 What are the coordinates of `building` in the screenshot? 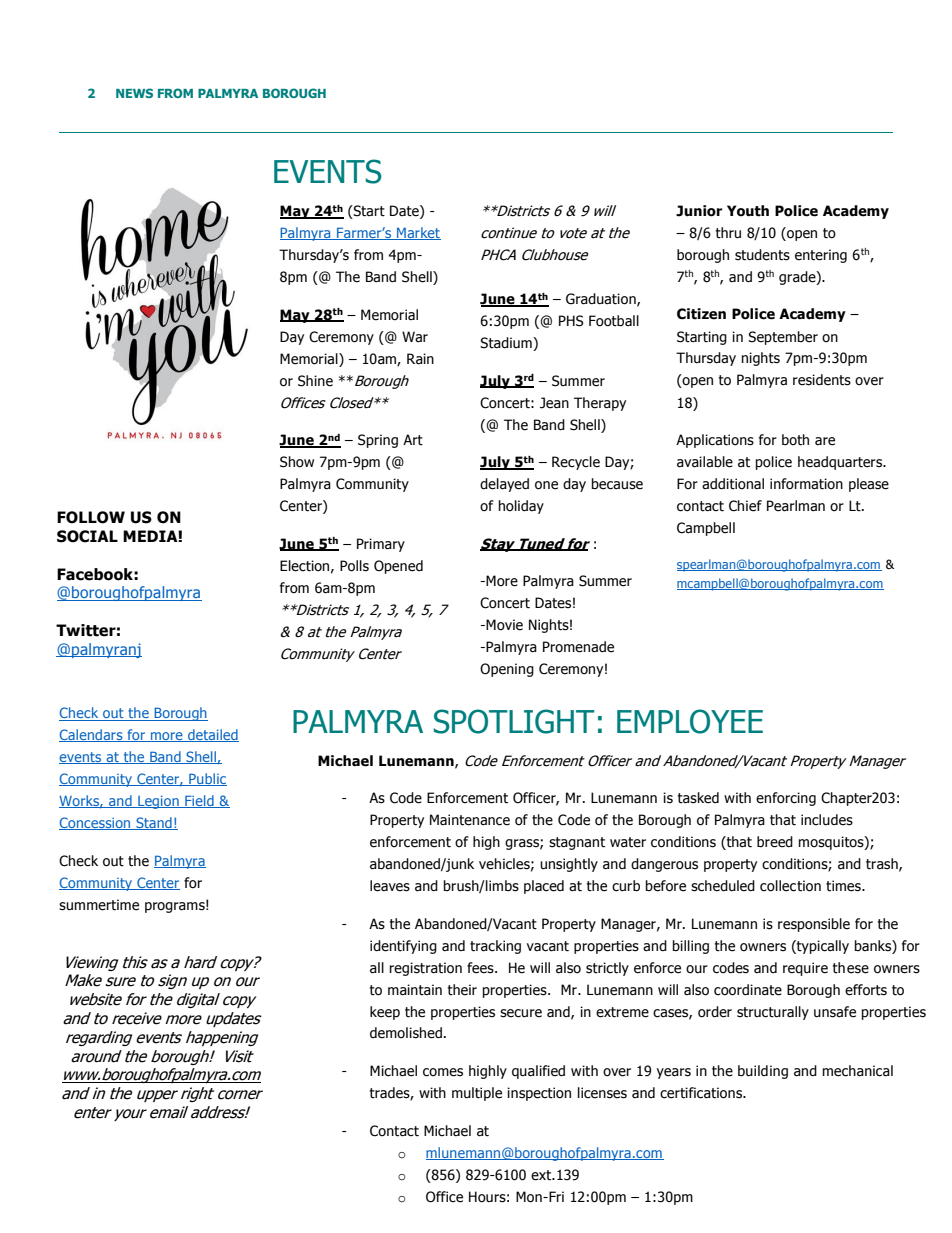 It's located at (763, 1072).
